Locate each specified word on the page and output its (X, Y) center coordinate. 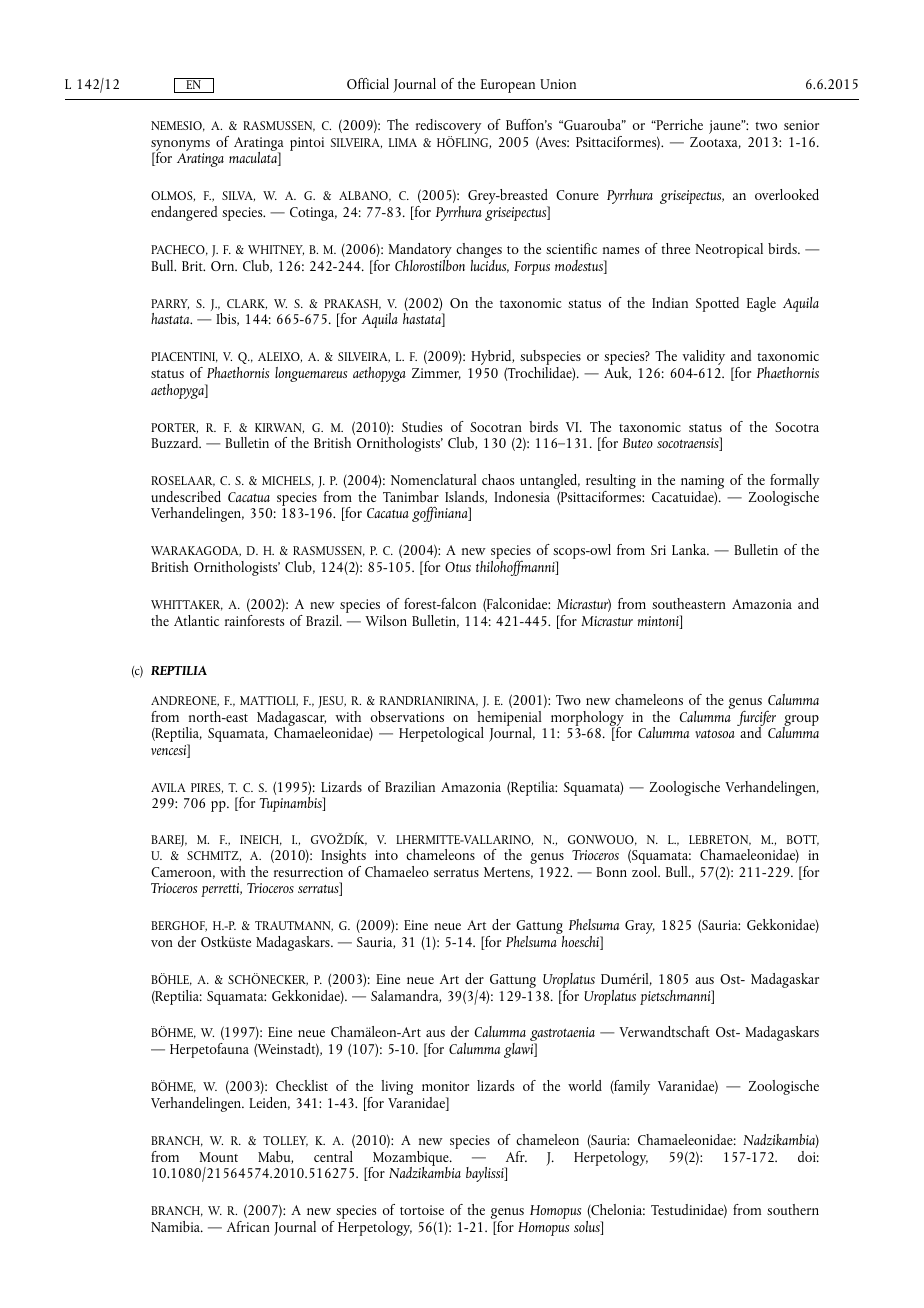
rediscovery (448, 128)
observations (407, 716)
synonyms (180, 147)
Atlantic (196, 620)
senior (801, 125)
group (801, 722)
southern (793, 1209)
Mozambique (411, 1159)
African (248, 1226)
